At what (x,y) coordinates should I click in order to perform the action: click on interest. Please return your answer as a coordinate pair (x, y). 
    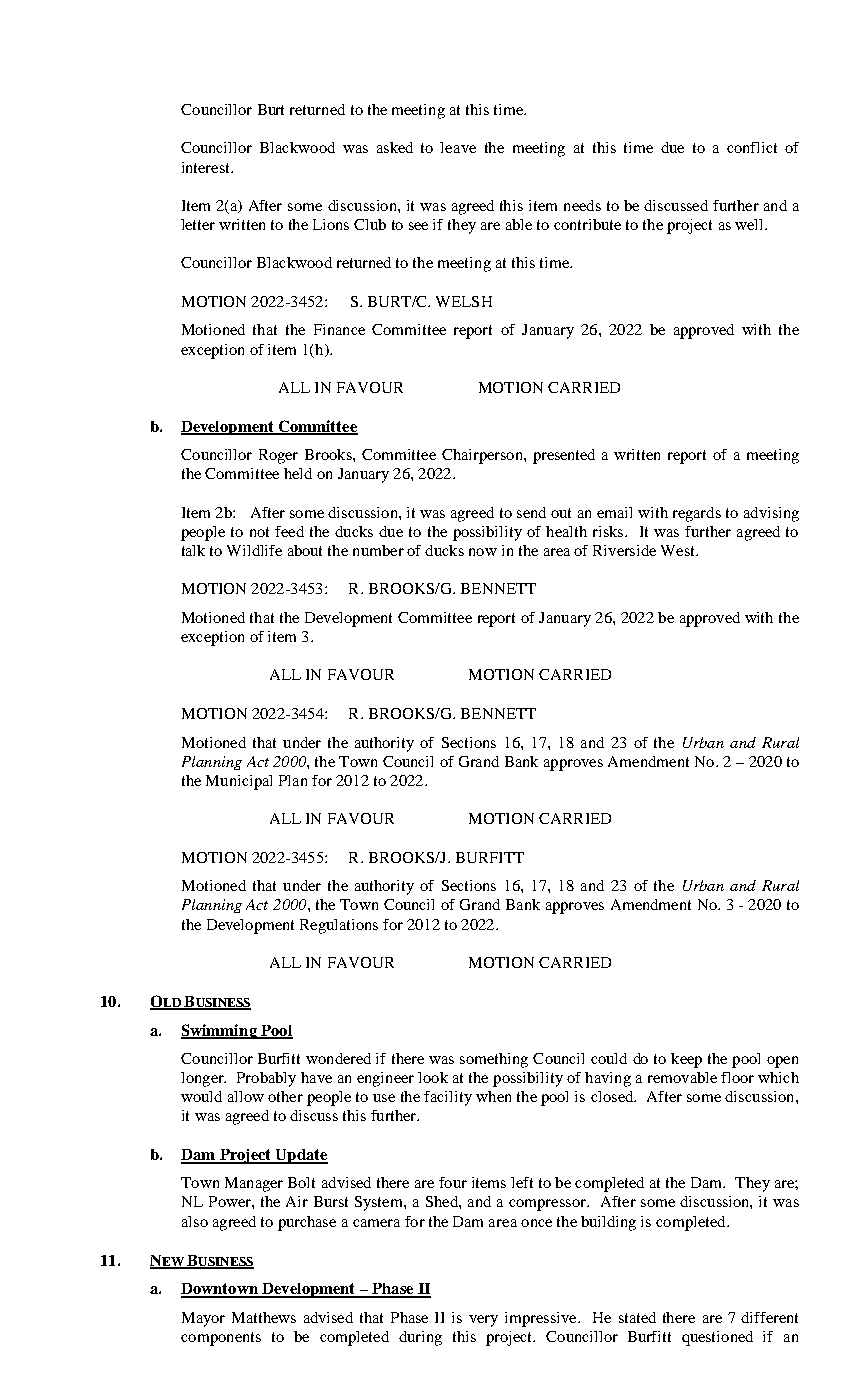
    Looking at the image, I should click on (207, 167).
